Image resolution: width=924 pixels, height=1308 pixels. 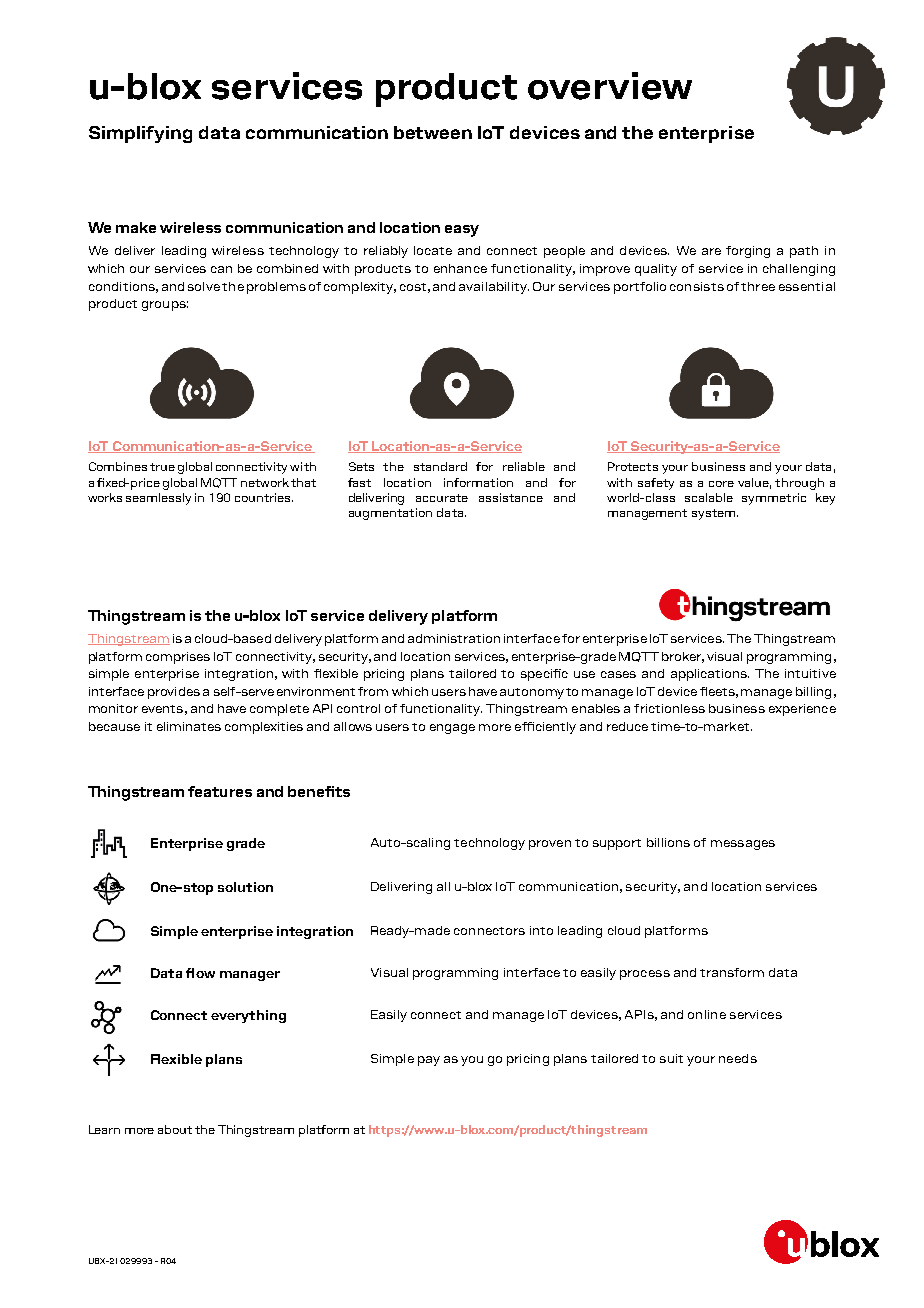 What do you see at coordinates (454, 638) in the image?
I see `administration` at bounding box center [454, 638].
